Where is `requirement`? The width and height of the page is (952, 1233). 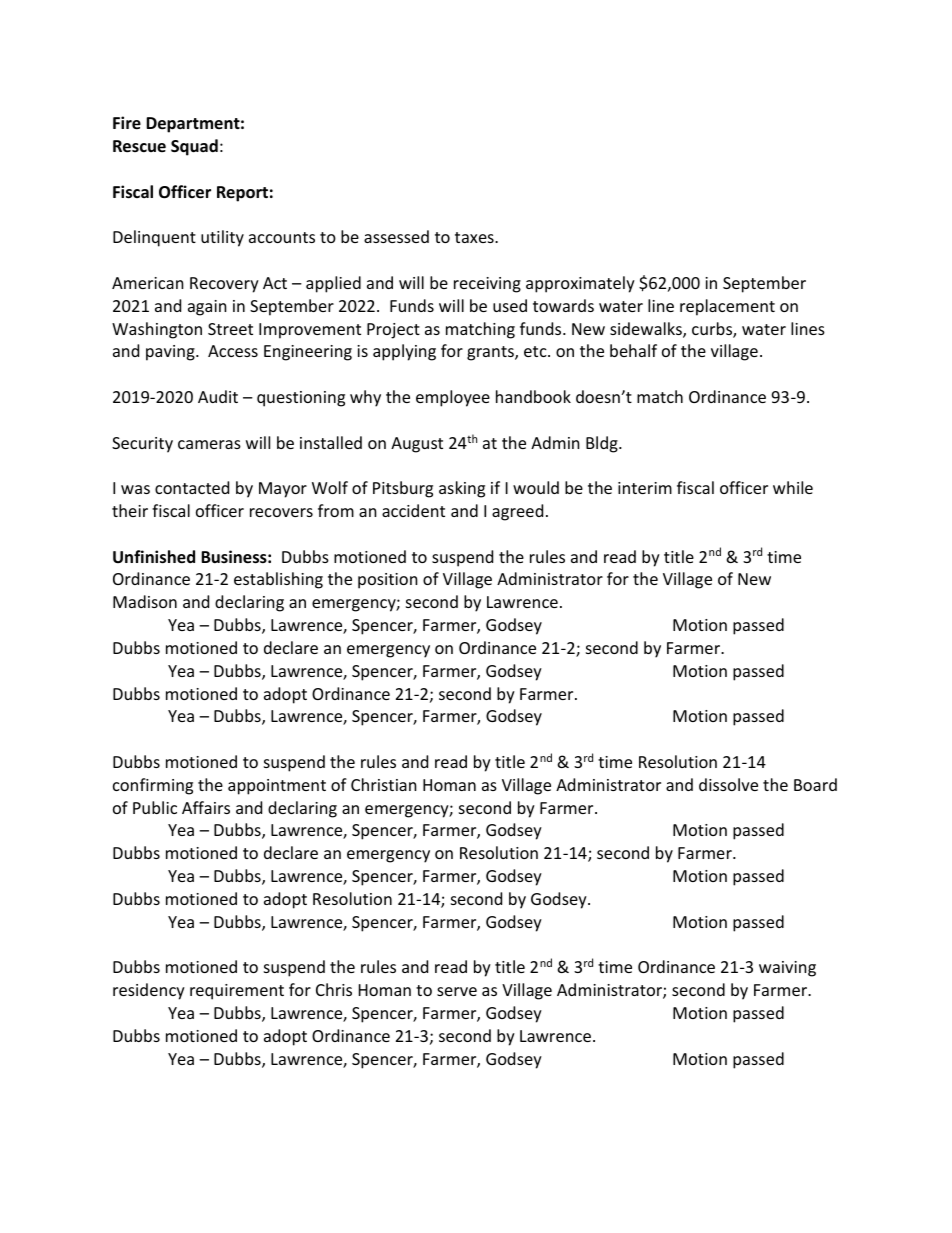
requirement is located at coordinates (237, 992).
